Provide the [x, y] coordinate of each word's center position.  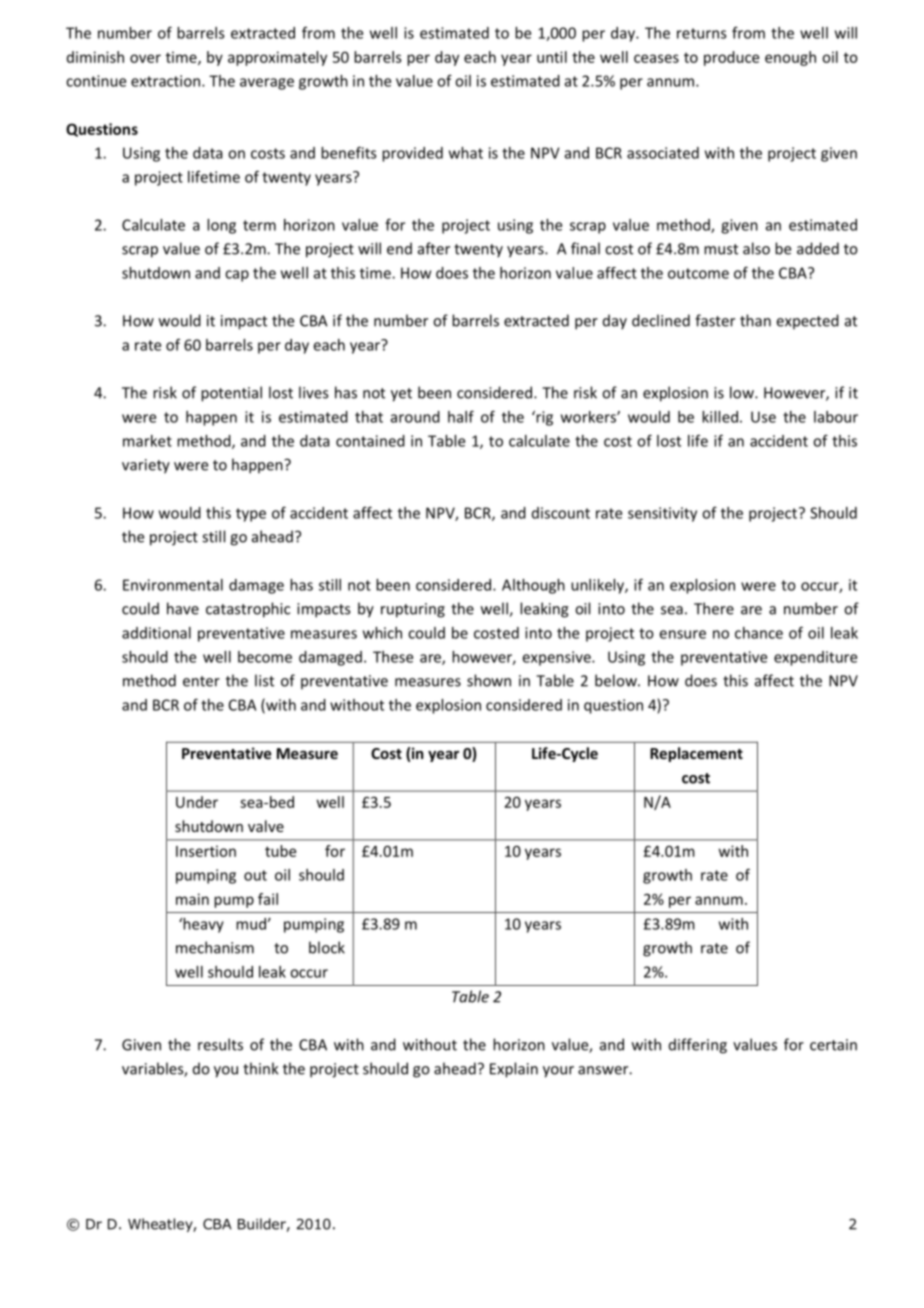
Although [533, 586]
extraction [167, 81]
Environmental [173, 585]
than [755, 320]
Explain [514, 1070]
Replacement [696, 754]
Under [197, 802]
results [220, 1044]
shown [489, 680]
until [552, 57]
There [714, 608]
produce [731, 58]
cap [237, 276]
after [434, 248]
